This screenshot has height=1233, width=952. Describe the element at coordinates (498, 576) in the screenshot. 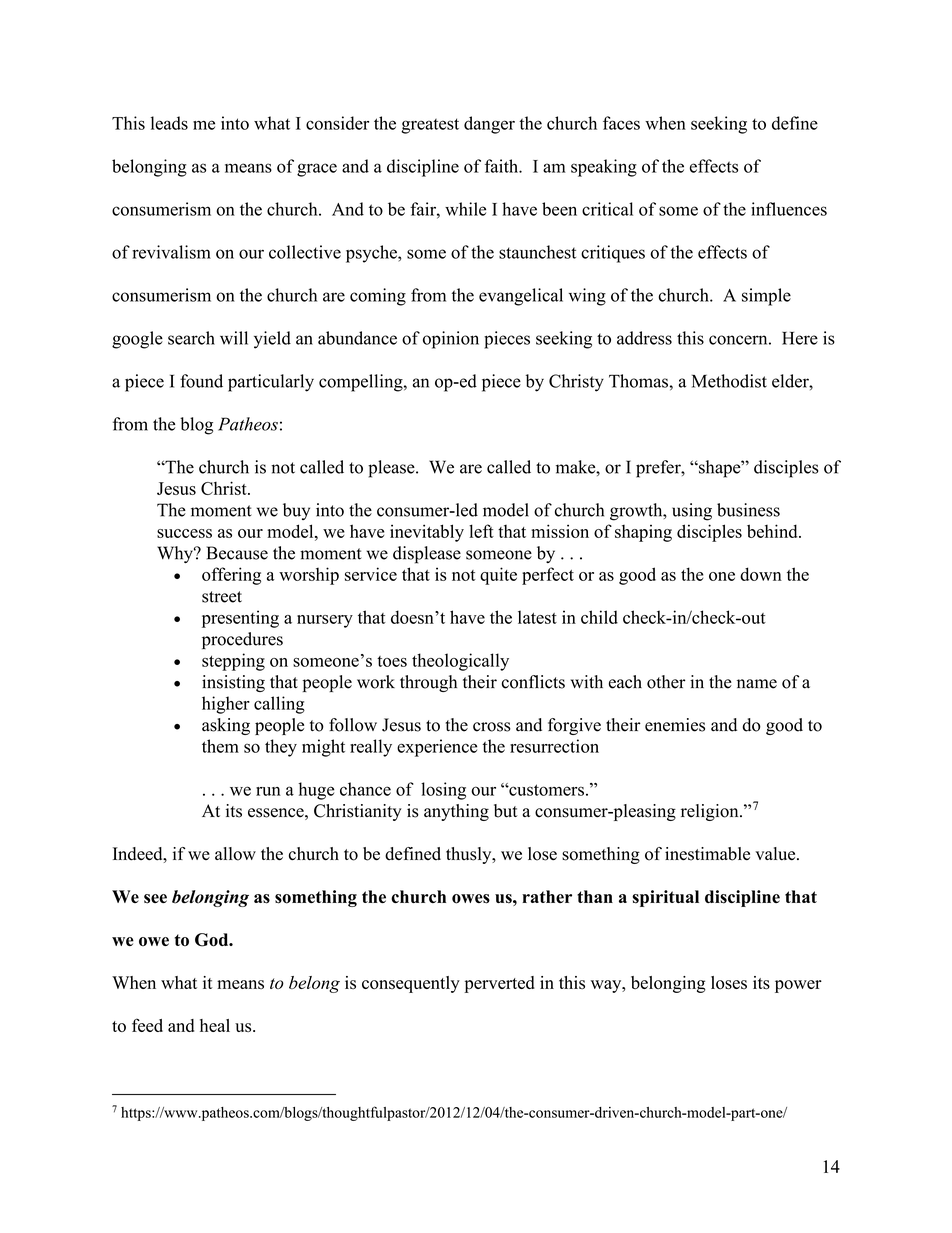

I see `quite` at that location.
